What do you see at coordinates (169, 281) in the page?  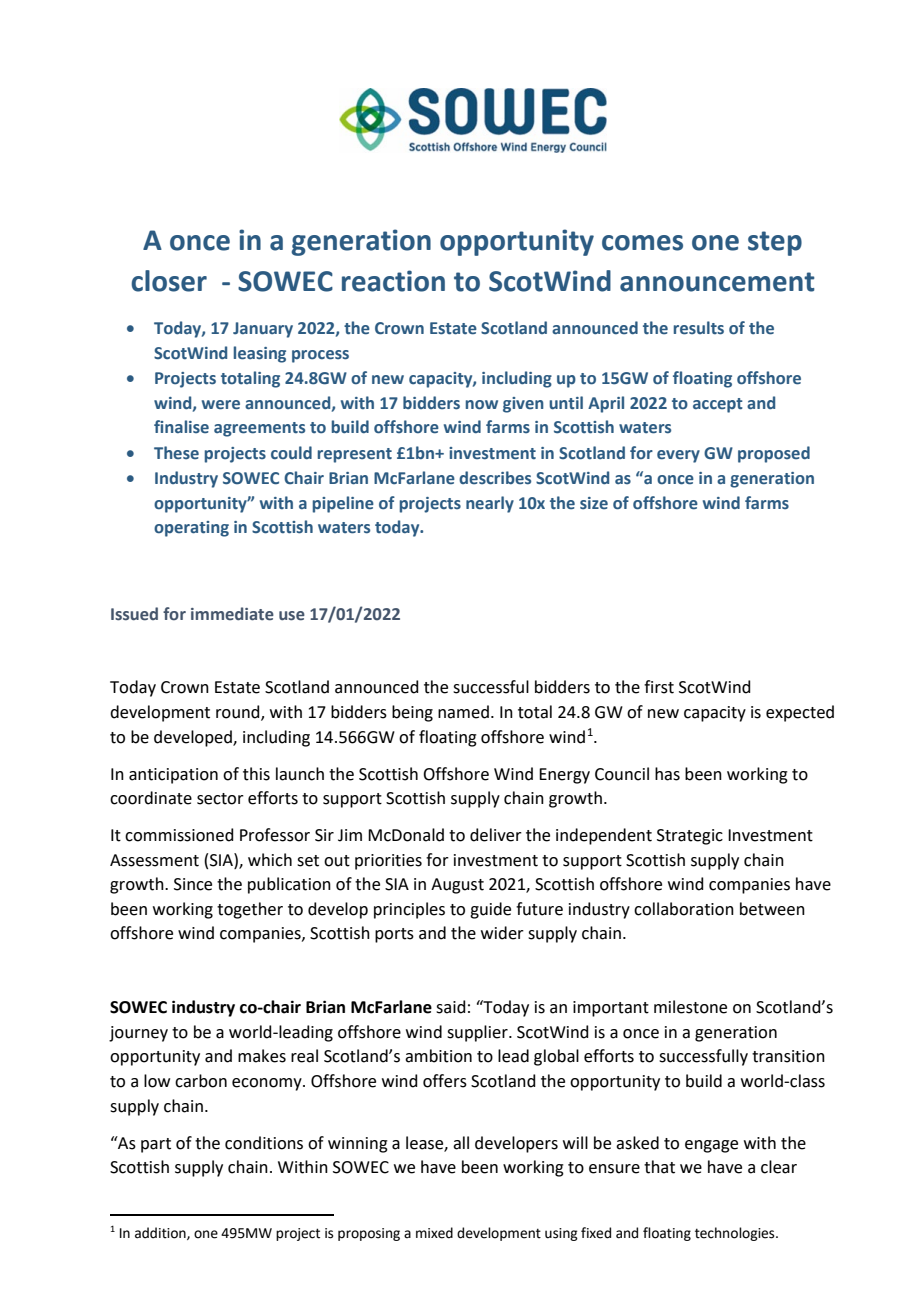 I see `closer` at bounding box center [169, 281].
